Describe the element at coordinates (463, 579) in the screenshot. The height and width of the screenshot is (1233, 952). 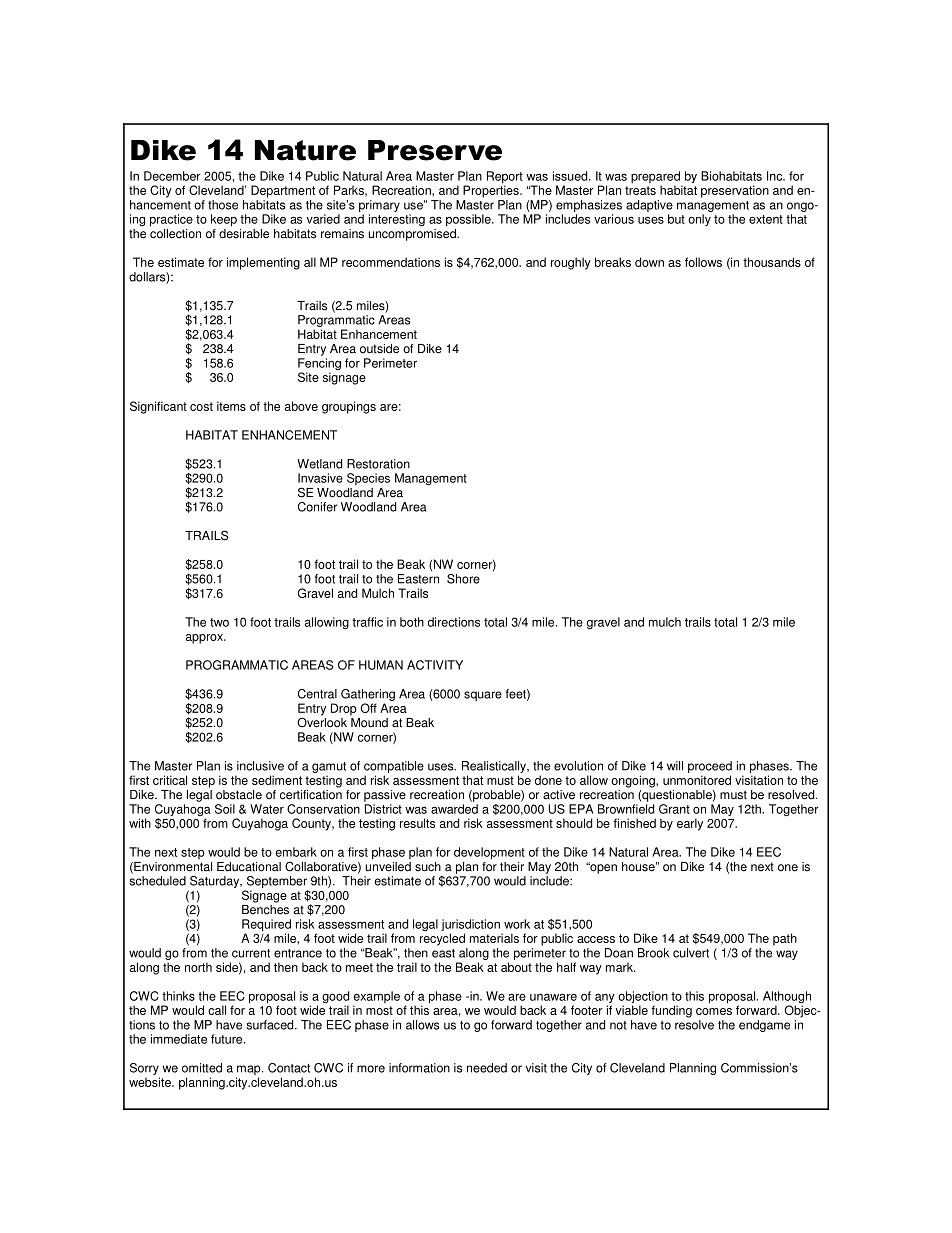
I see `Shore` at that location.
